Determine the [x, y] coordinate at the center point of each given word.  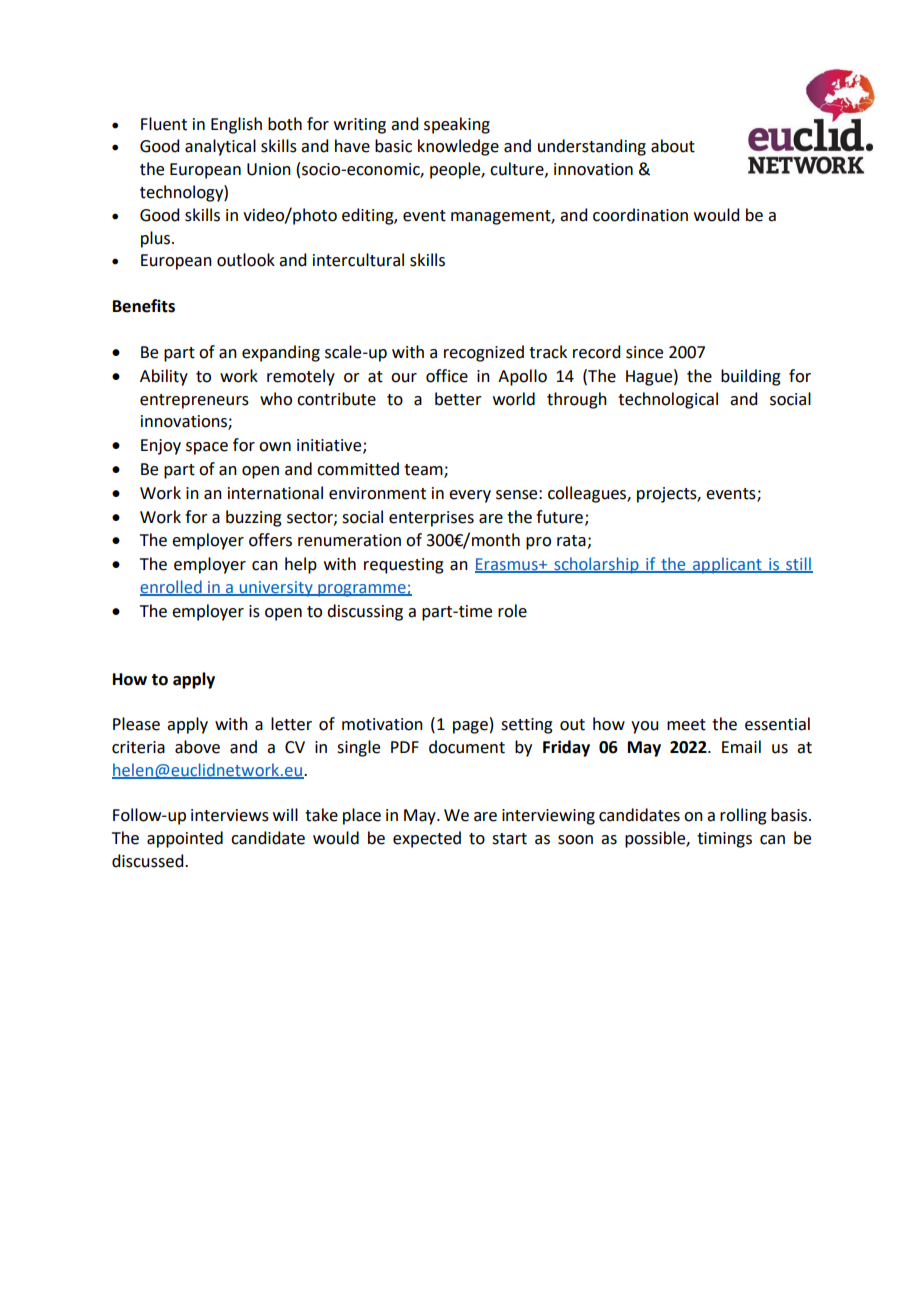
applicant [727, 565]
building [751, 377]
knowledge [458, 147]
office [447, 376]
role [512, 611]
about [673, 146]
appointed [185, 839]
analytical [220, 147]
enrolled [172, 587]
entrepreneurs [194, 401]
